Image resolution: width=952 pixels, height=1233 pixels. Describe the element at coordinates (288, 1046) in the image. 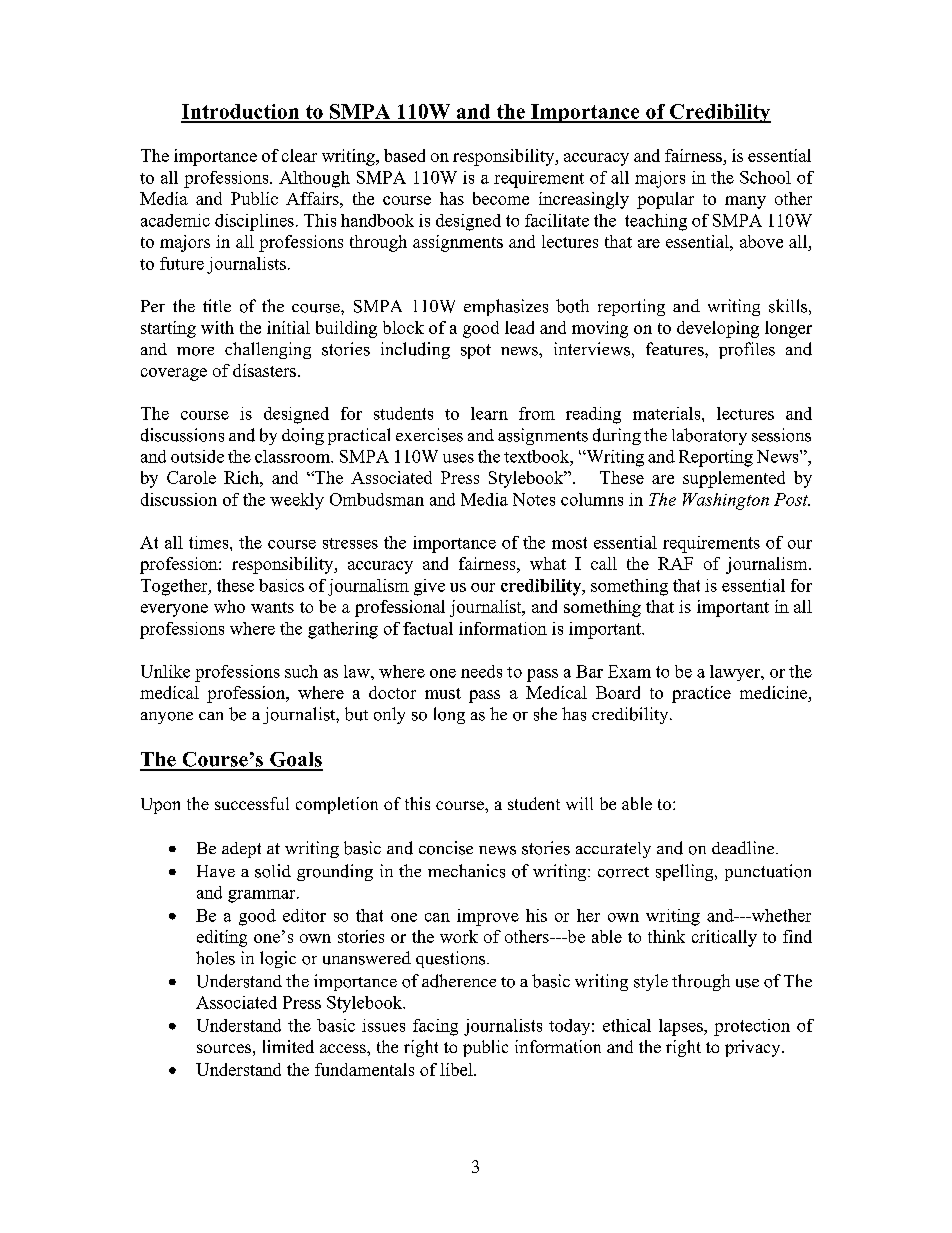

I see `limited` at that location.
